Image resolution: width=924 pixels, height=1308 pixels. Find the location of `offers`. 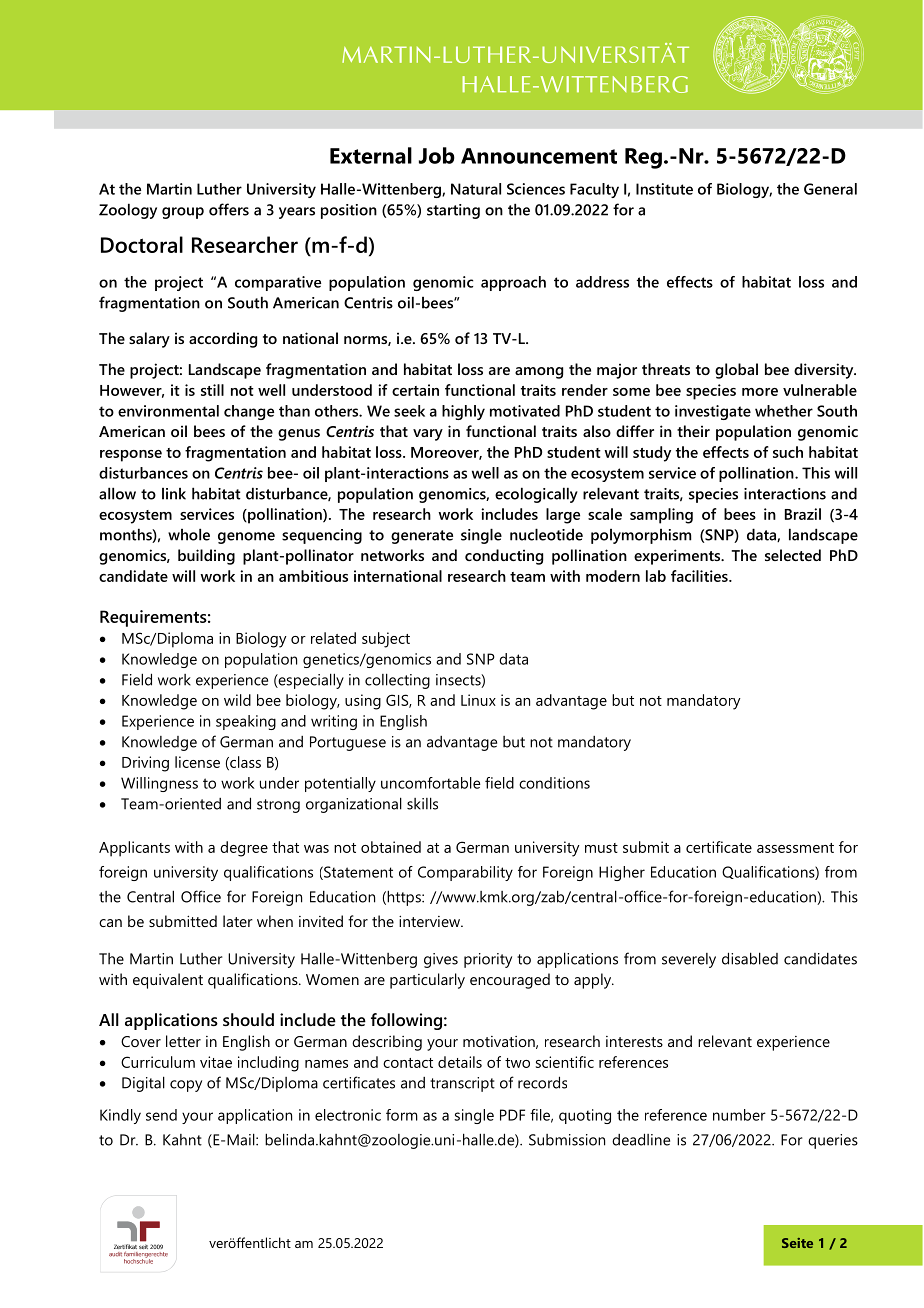

offers is located at coordinates (229, 209).
